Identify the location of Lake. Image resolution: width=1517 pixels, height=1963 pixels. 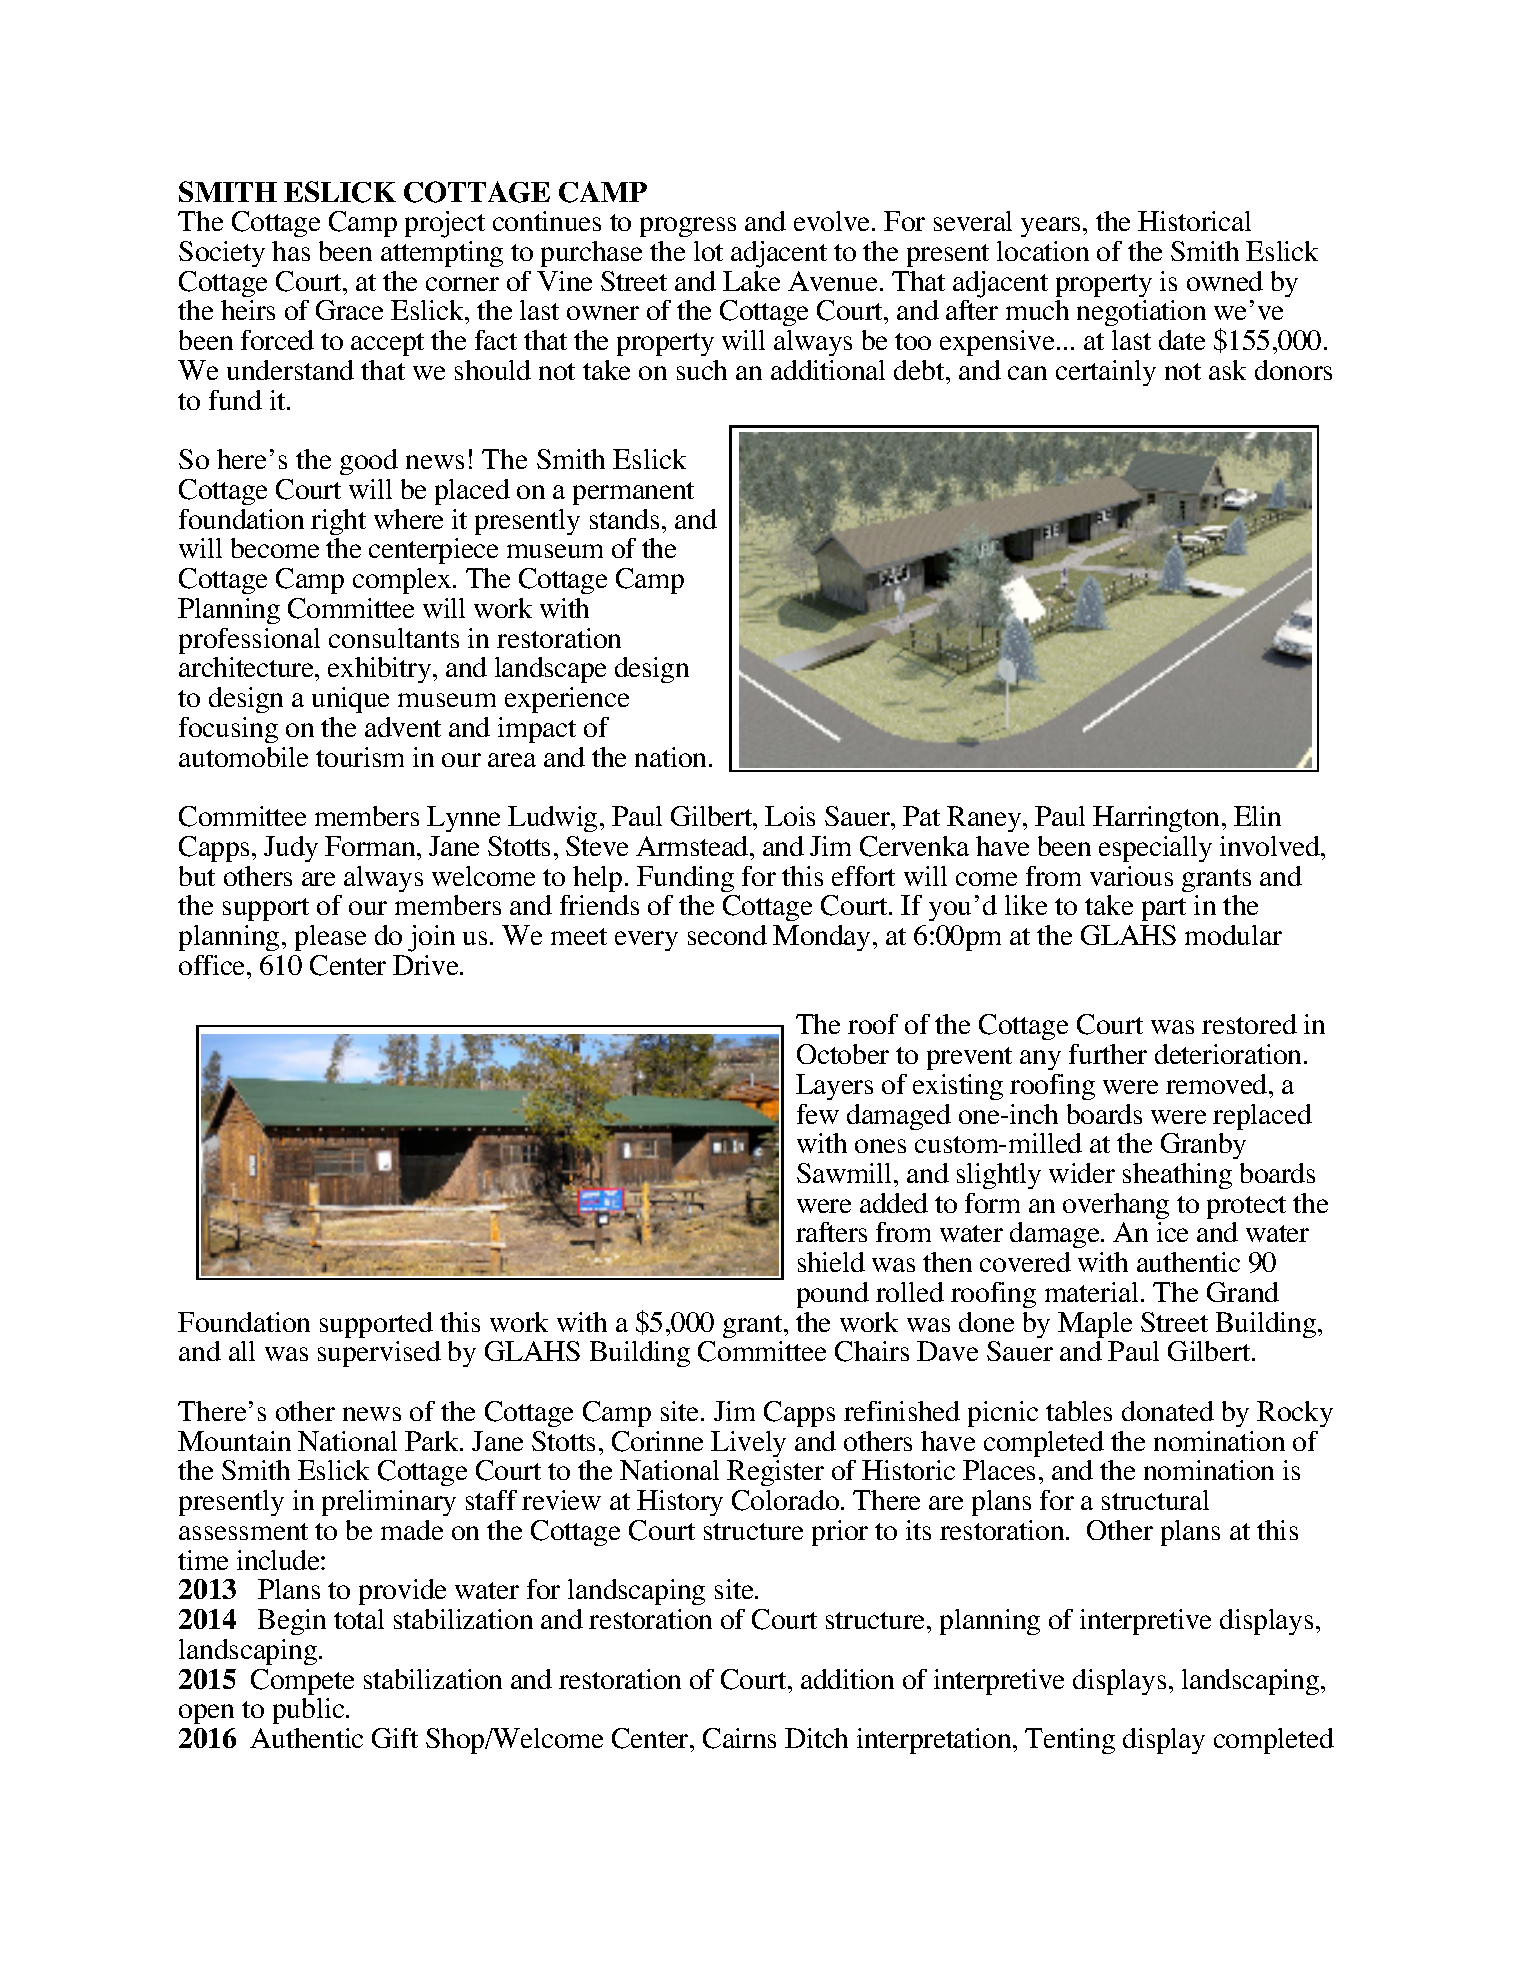
(751, 281).
